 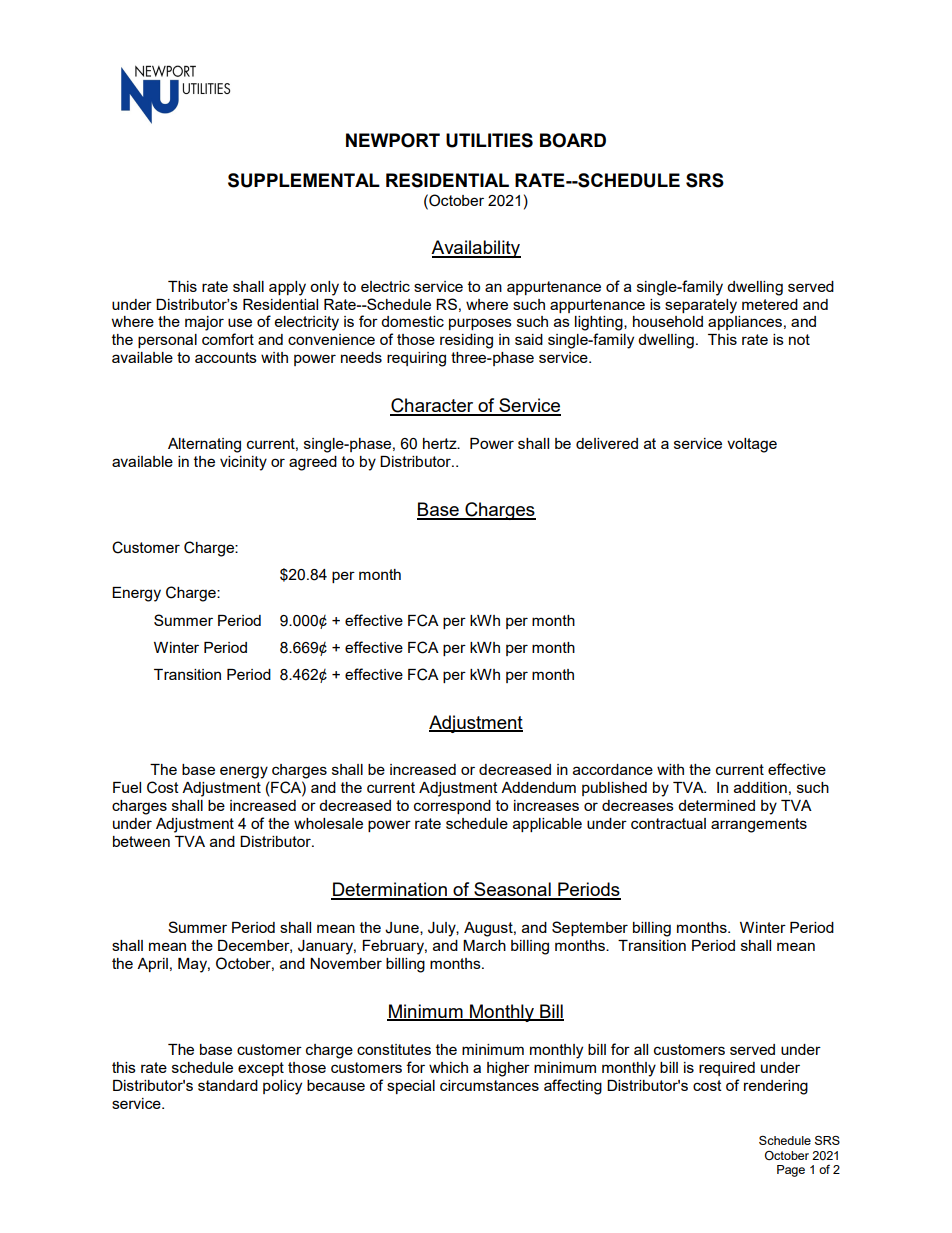 I want to click on determined, so click(x=716, y=805).
